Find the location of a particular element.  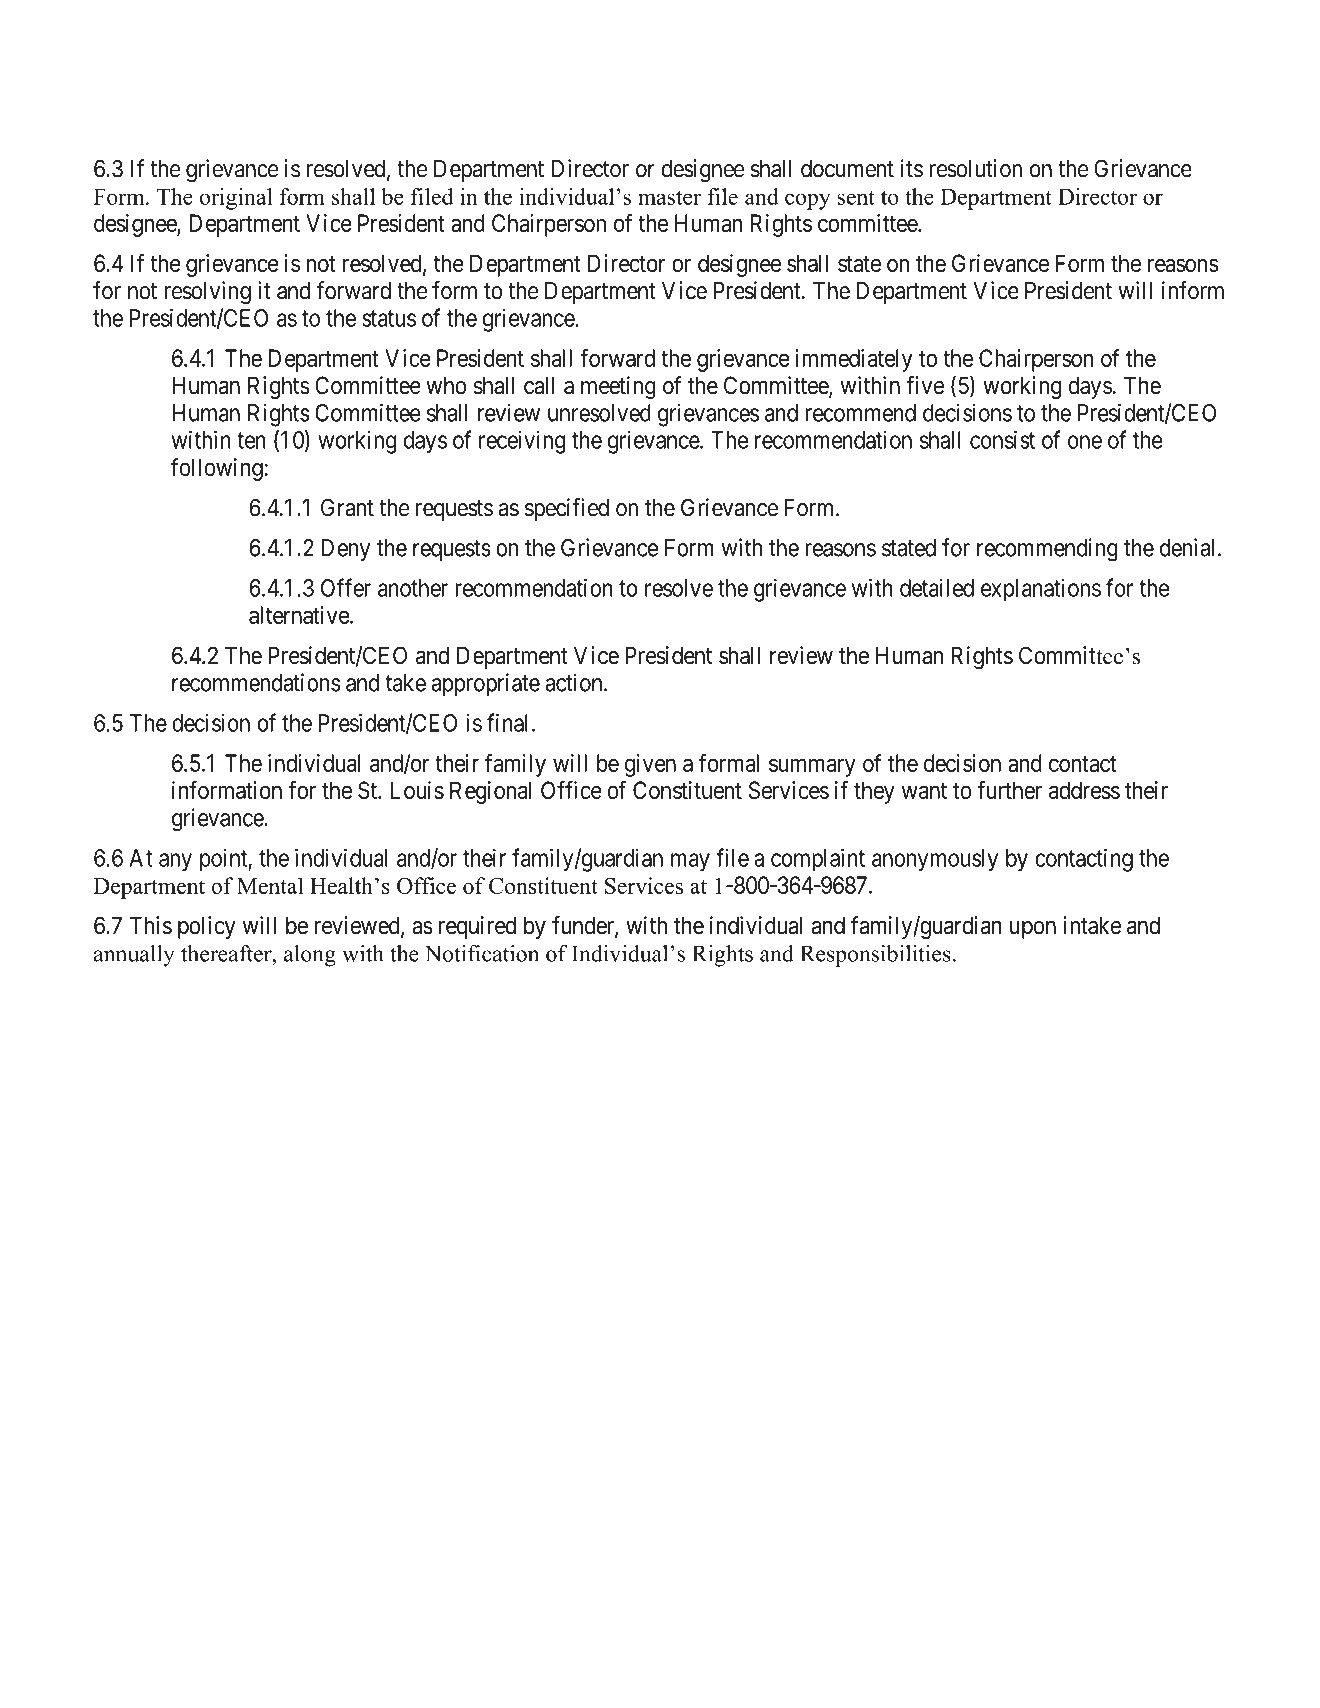

resolution is located at coordinates (975, 168).
